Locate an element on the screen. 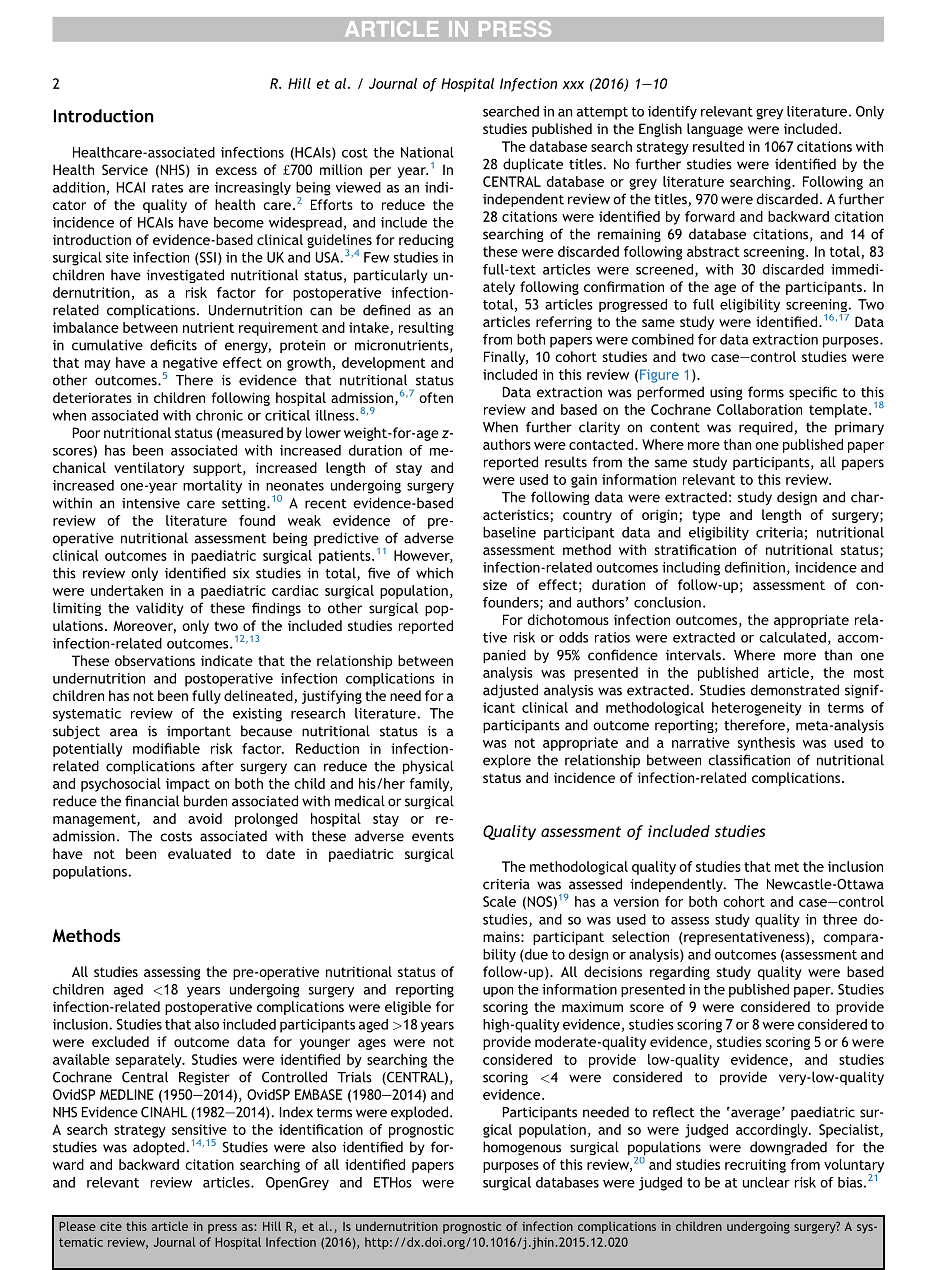 The width and height of the screenshot is (952, 1270). press is located at coordinates (222, 1229).
